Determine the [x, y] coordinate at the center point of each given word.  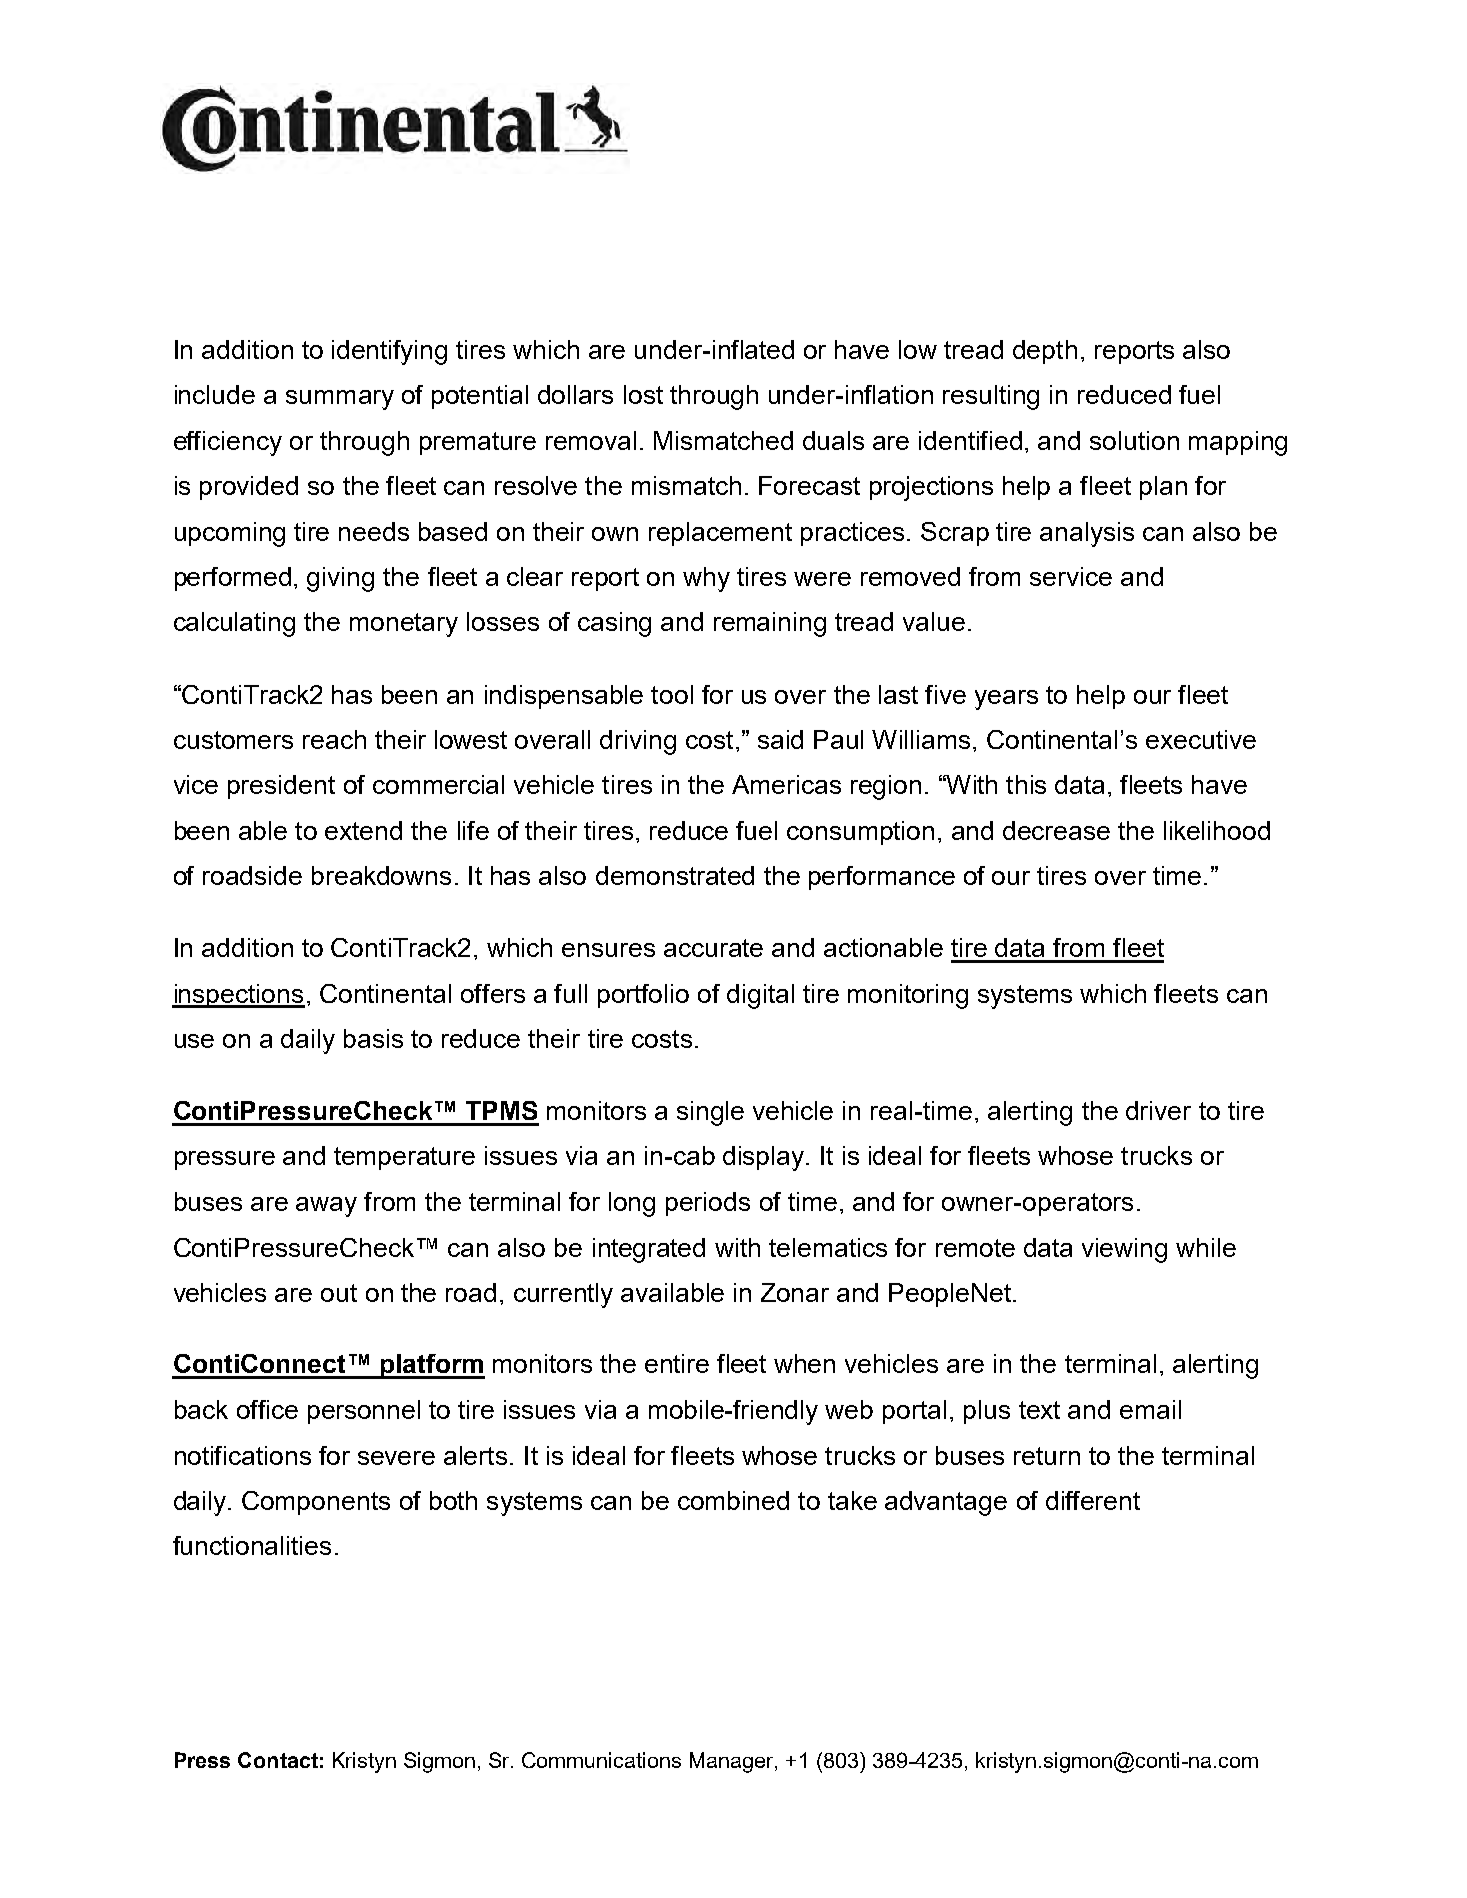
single [710, 1113]
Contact [278, 1760]
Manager [733, 1762]
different [1093, 1500]
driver [1158, 1110]
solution [1134, 440]
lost [643, 394]
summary [340, 400]
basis [373, 1038]
